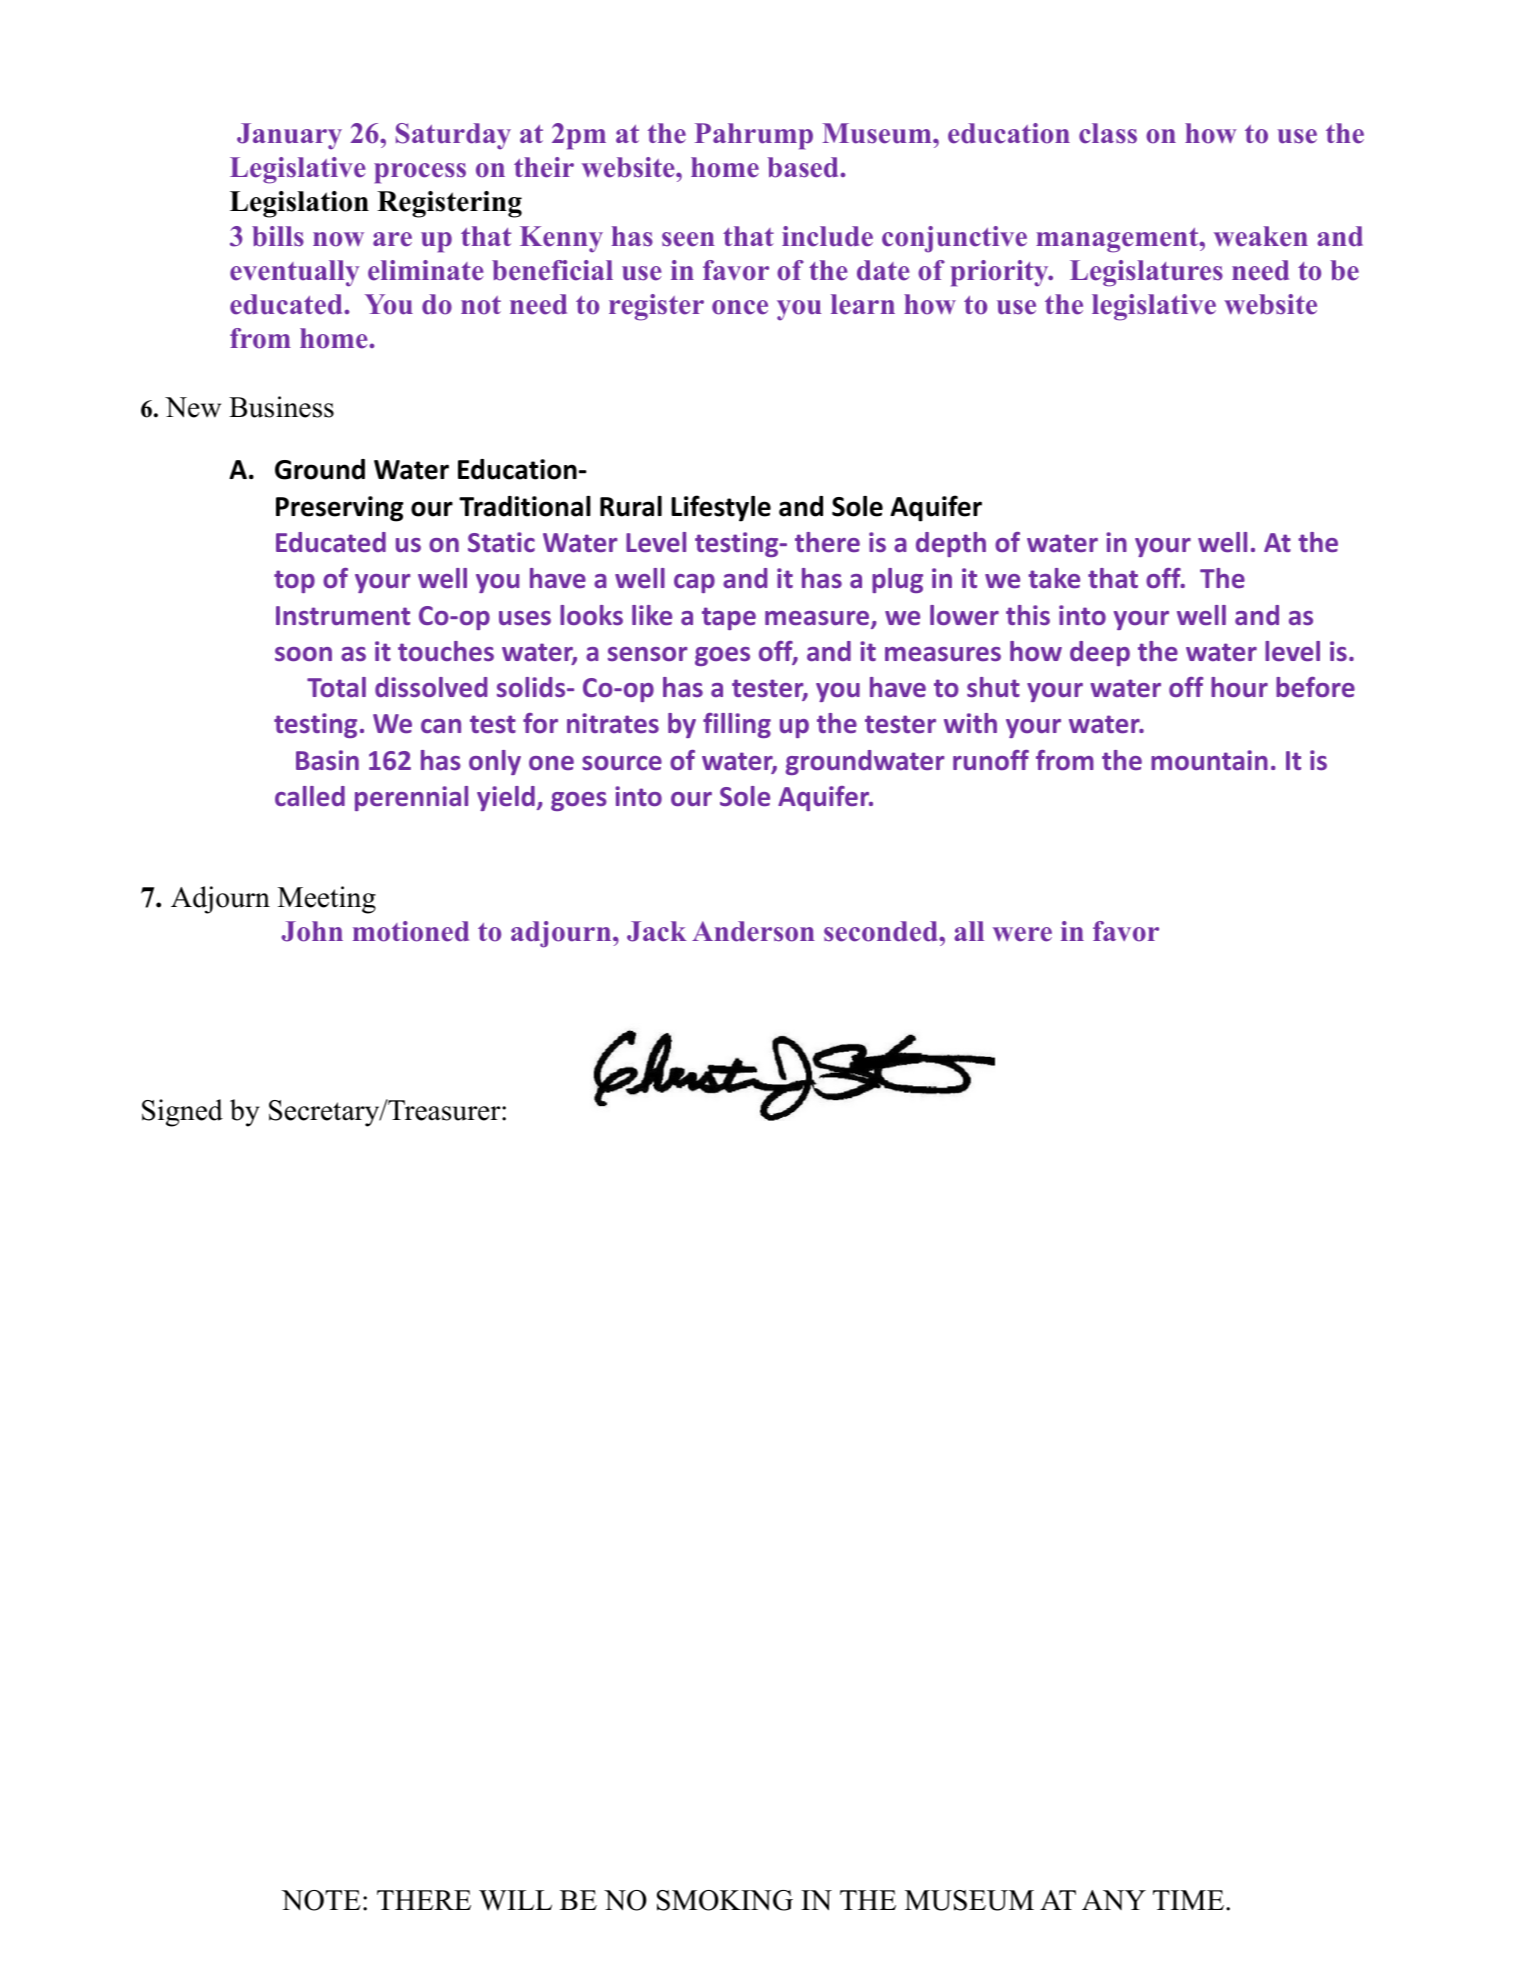 The height and width of the document is (1961, 1515). I want to click on John, so click(312, 931).
